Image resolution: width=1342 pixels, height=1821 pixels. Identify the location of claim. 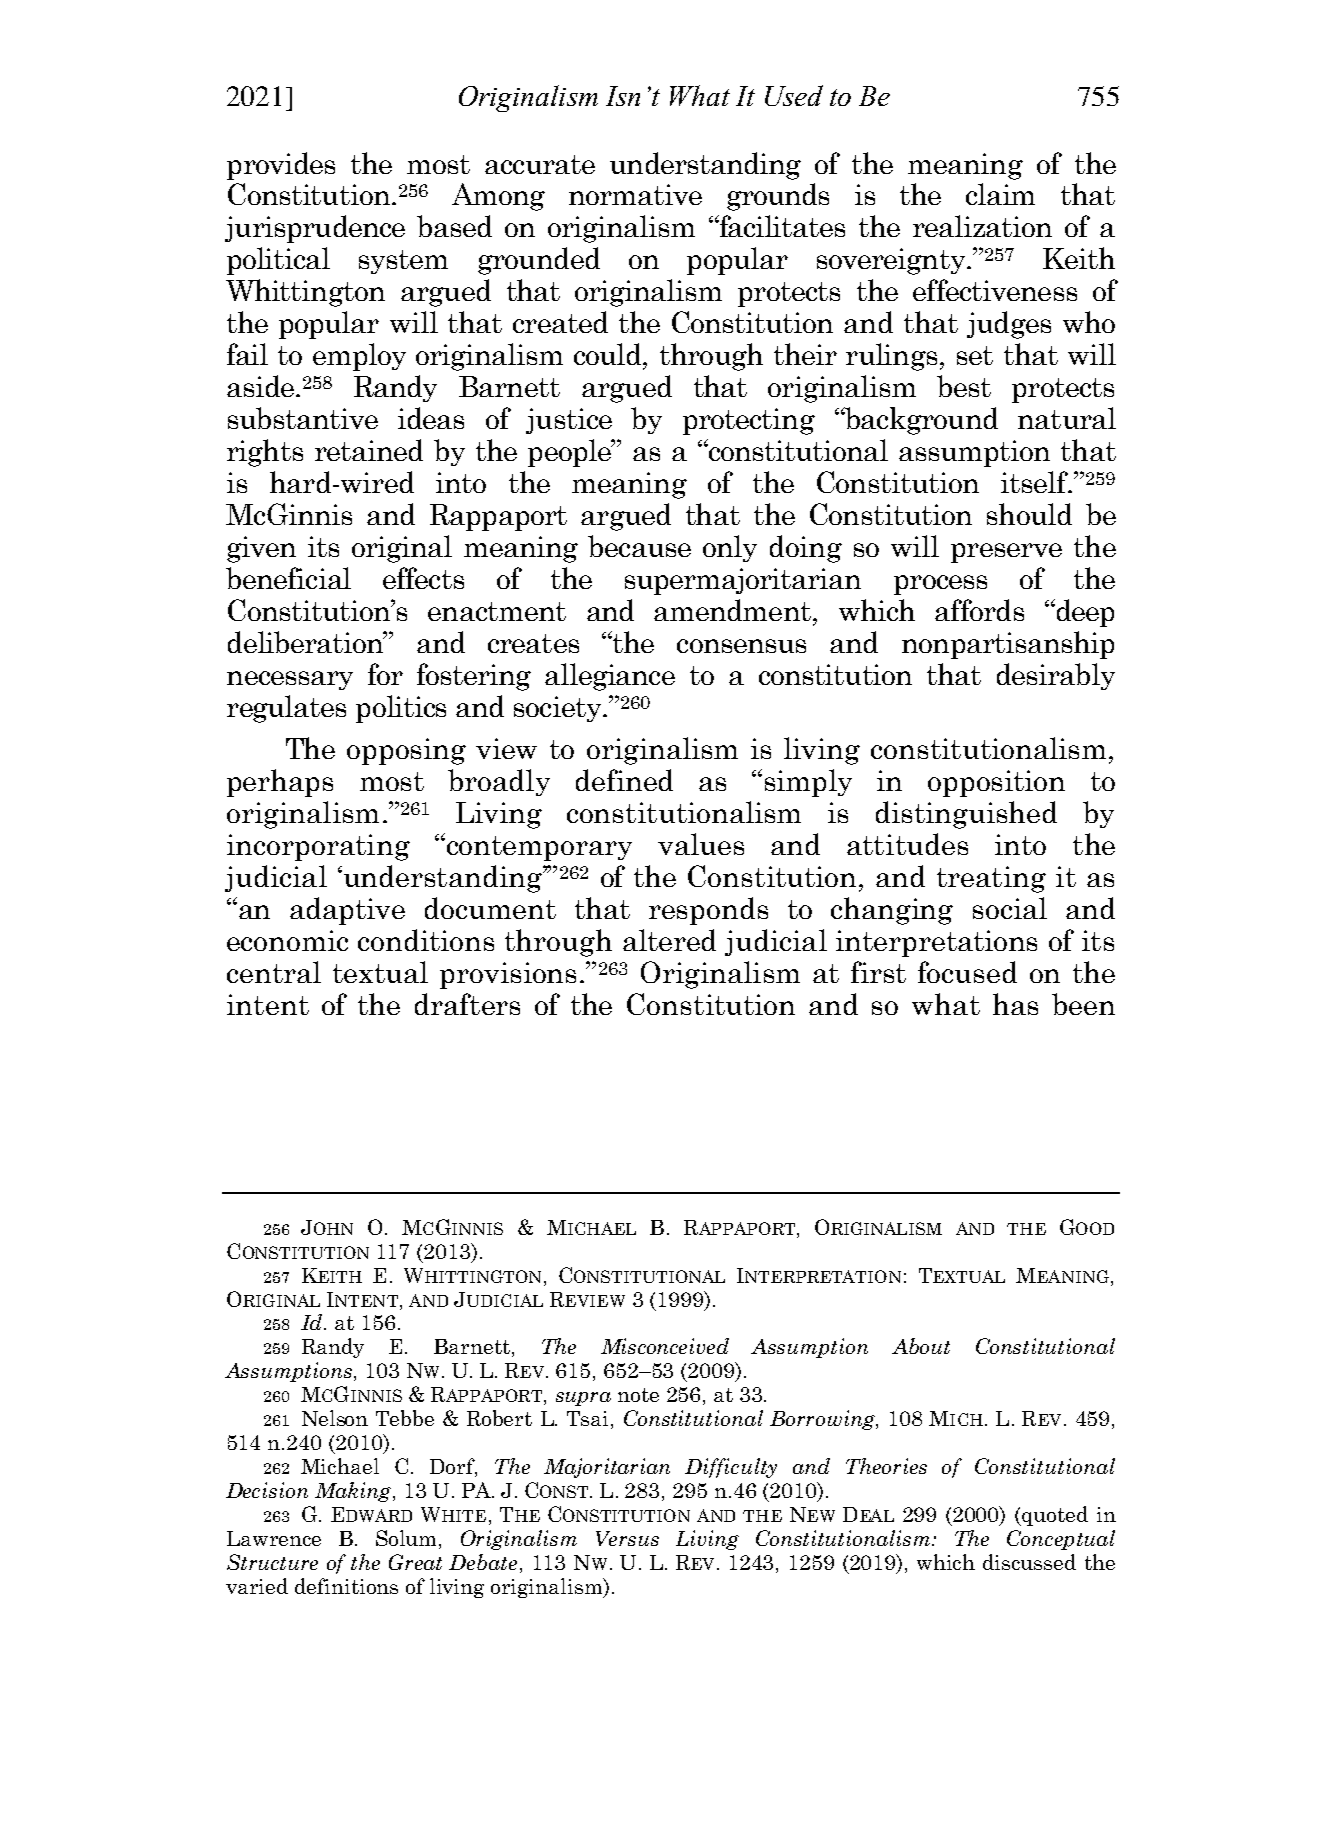
(1000, 194).
